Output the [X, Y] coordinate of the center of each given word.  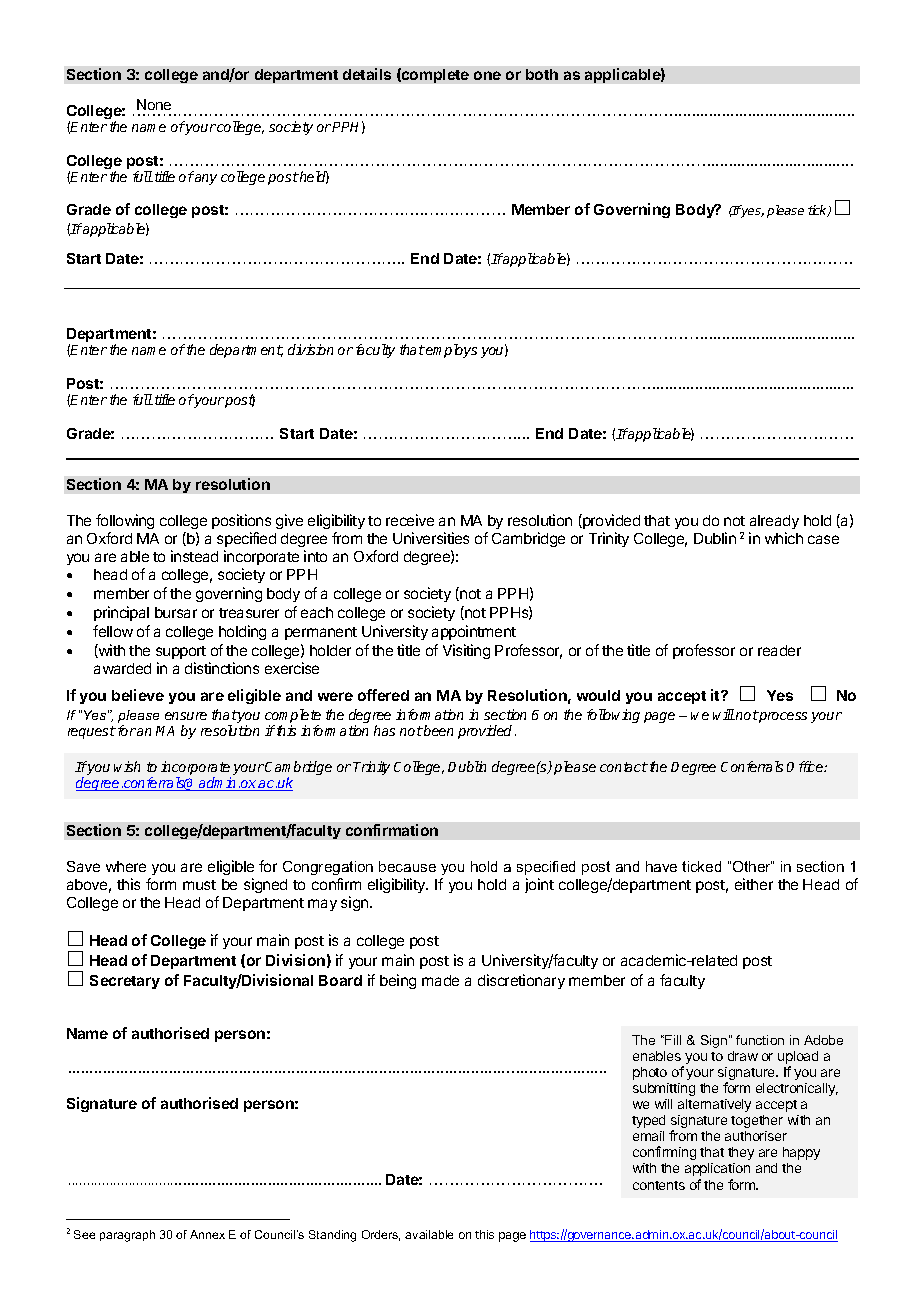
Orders [381, 1235]
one [487, 75]
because [407, 866]
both [542, 74]
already [774, 522]
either [754, 884]
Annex [207, 1234]
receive [410, 520]
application [717, 1169]
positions [241, 521]
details [367, 74]
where [126, 866]
